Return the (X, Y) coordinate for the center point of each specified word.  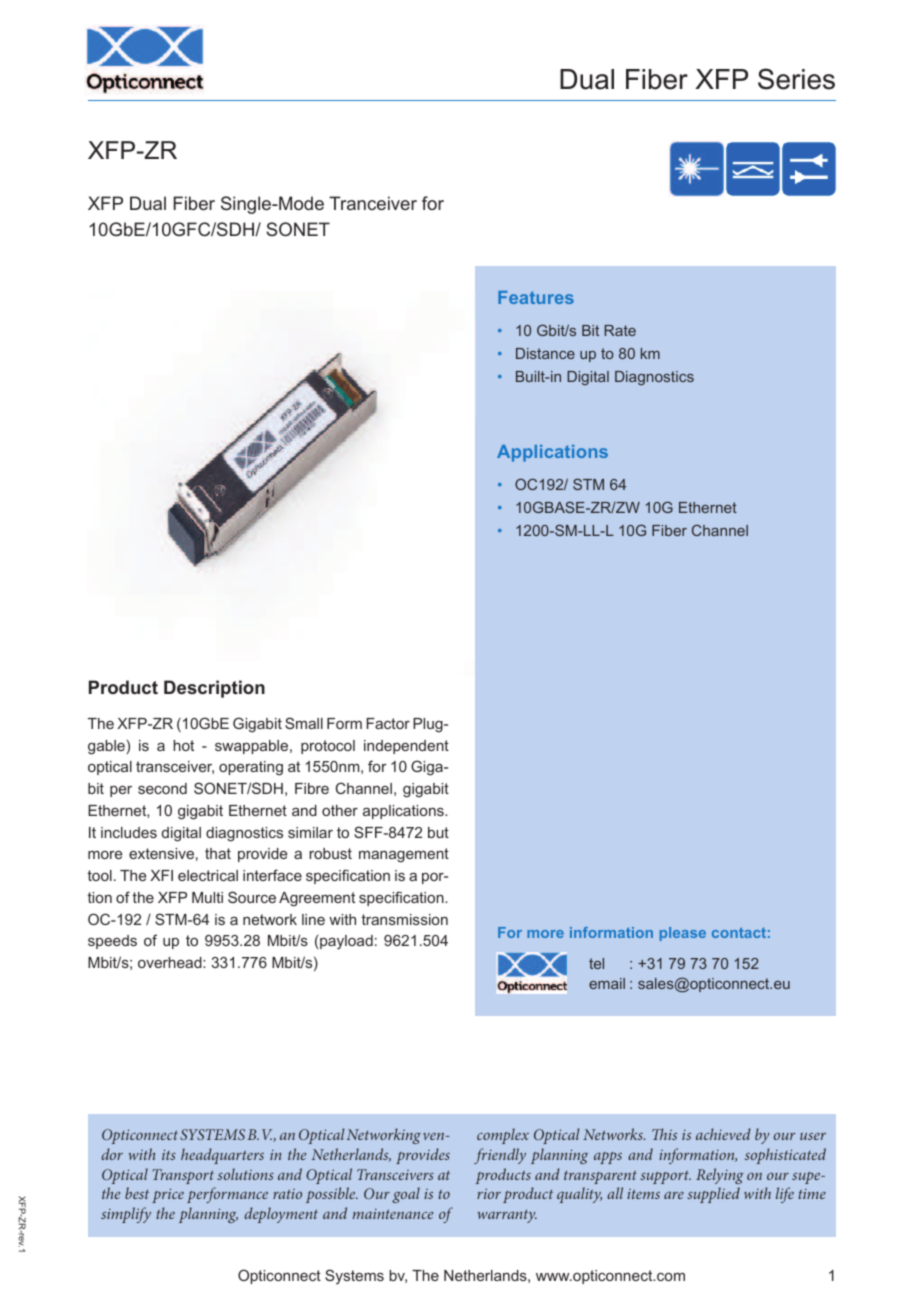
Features (536, 297)
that (218, 853)
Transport (183, 1176)
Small (304, 723)
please (683, 934)
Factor (388, 723)
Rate (620, 330)
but (438, 832)
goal (406, 1195)
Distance (545, 353)
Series (796, 79)
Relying (720, 1176)
